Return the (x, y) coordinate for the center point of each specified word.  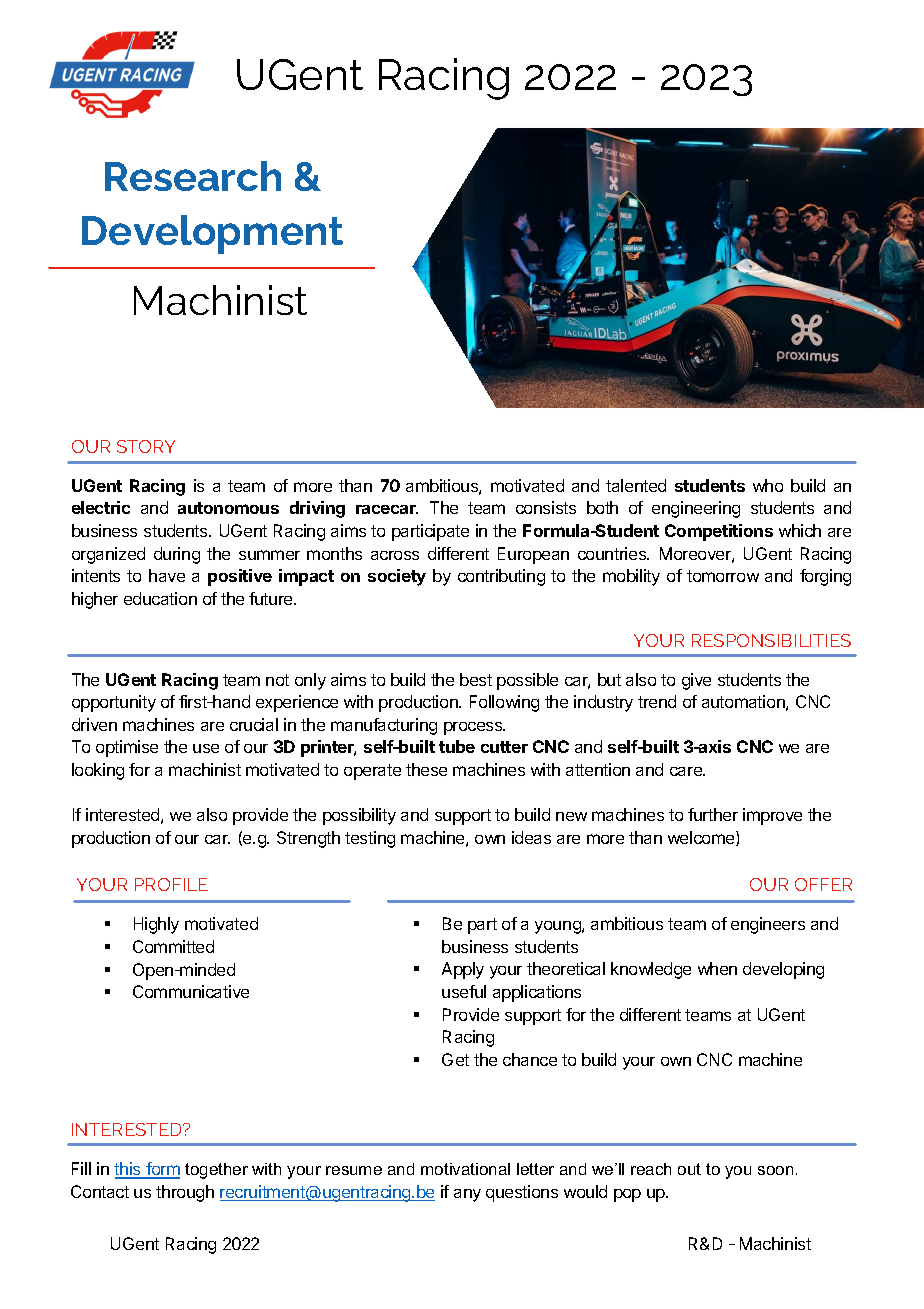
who (768, 485)
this (128, 1170)
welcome (702, 838)
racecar (387, 509)
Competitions (719, 532)
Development (212, 234)
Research (193, 176)
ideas (531, 837)
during (177, 555)
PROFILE (171, 884)
